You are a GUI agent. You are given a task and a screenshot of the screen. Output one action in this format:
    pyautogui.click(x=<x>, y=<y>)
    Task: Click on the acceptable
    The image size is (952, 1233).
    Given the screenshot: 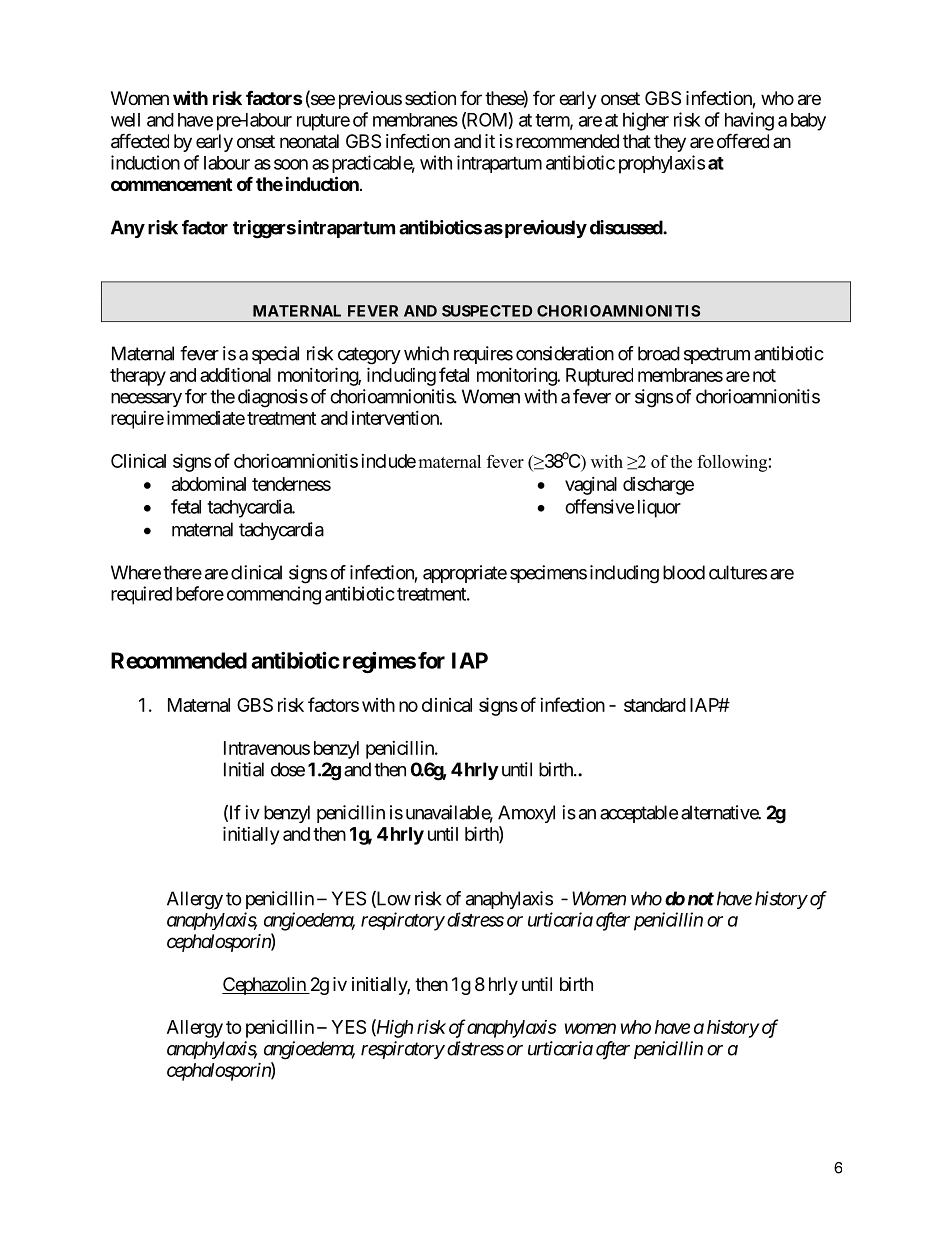 What is the action you would take?
    pyautogui.click(x=639, y=814)
